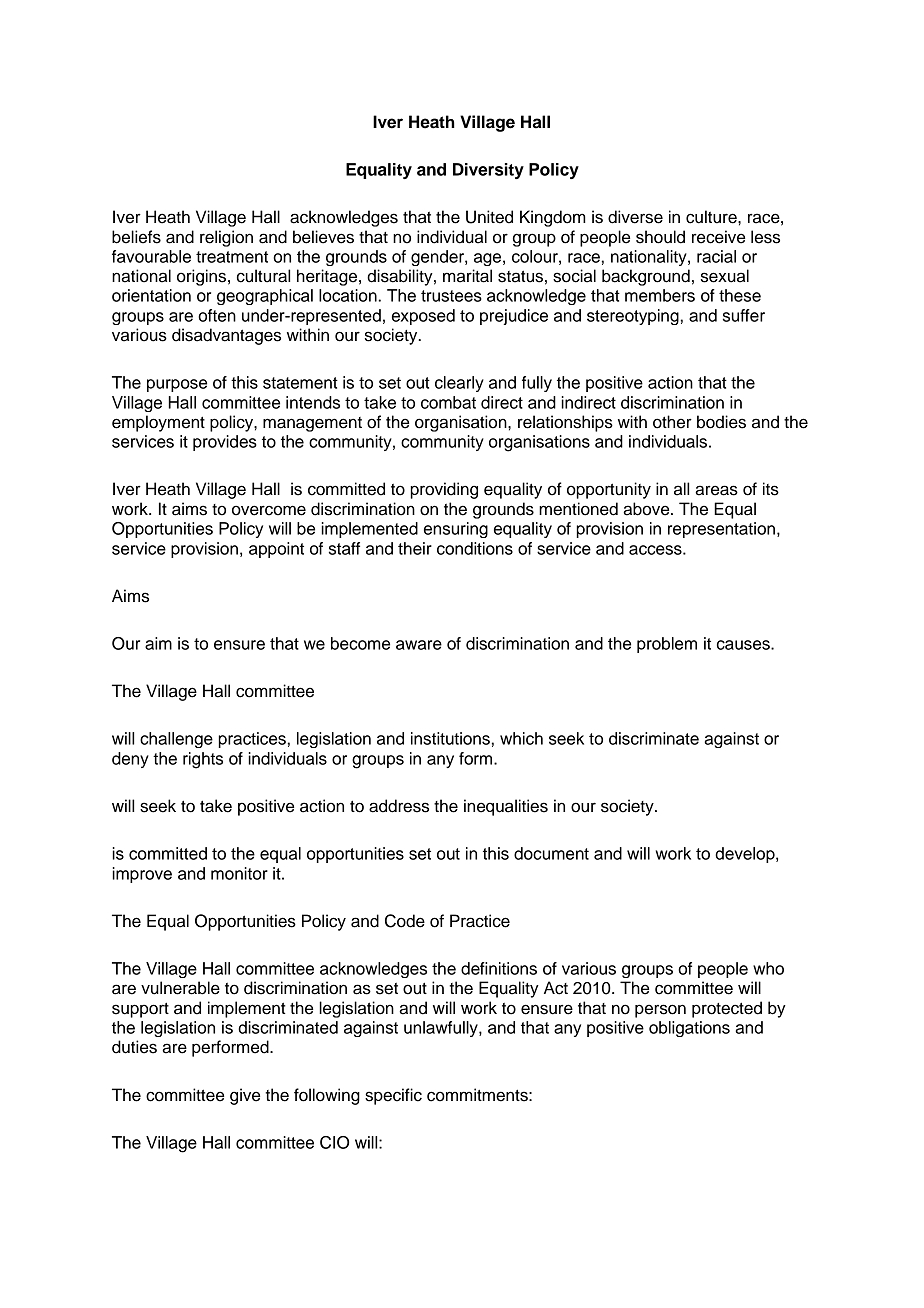 The width and height of the image is (924, 1308). I want to click on specific, so click(393, 1096).
